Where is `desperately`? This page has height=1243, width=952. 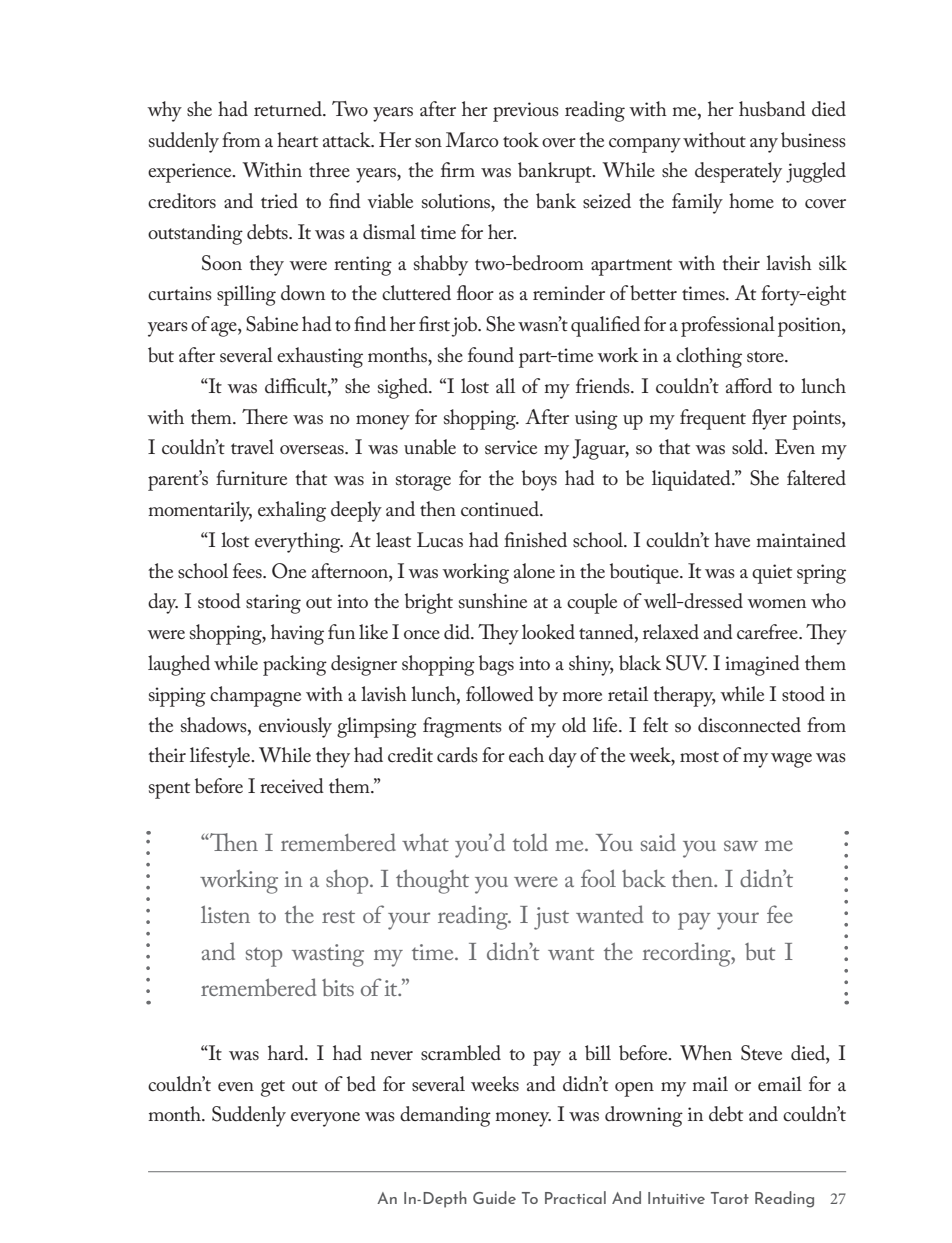 desperately is located at coordinates (738, 172).
